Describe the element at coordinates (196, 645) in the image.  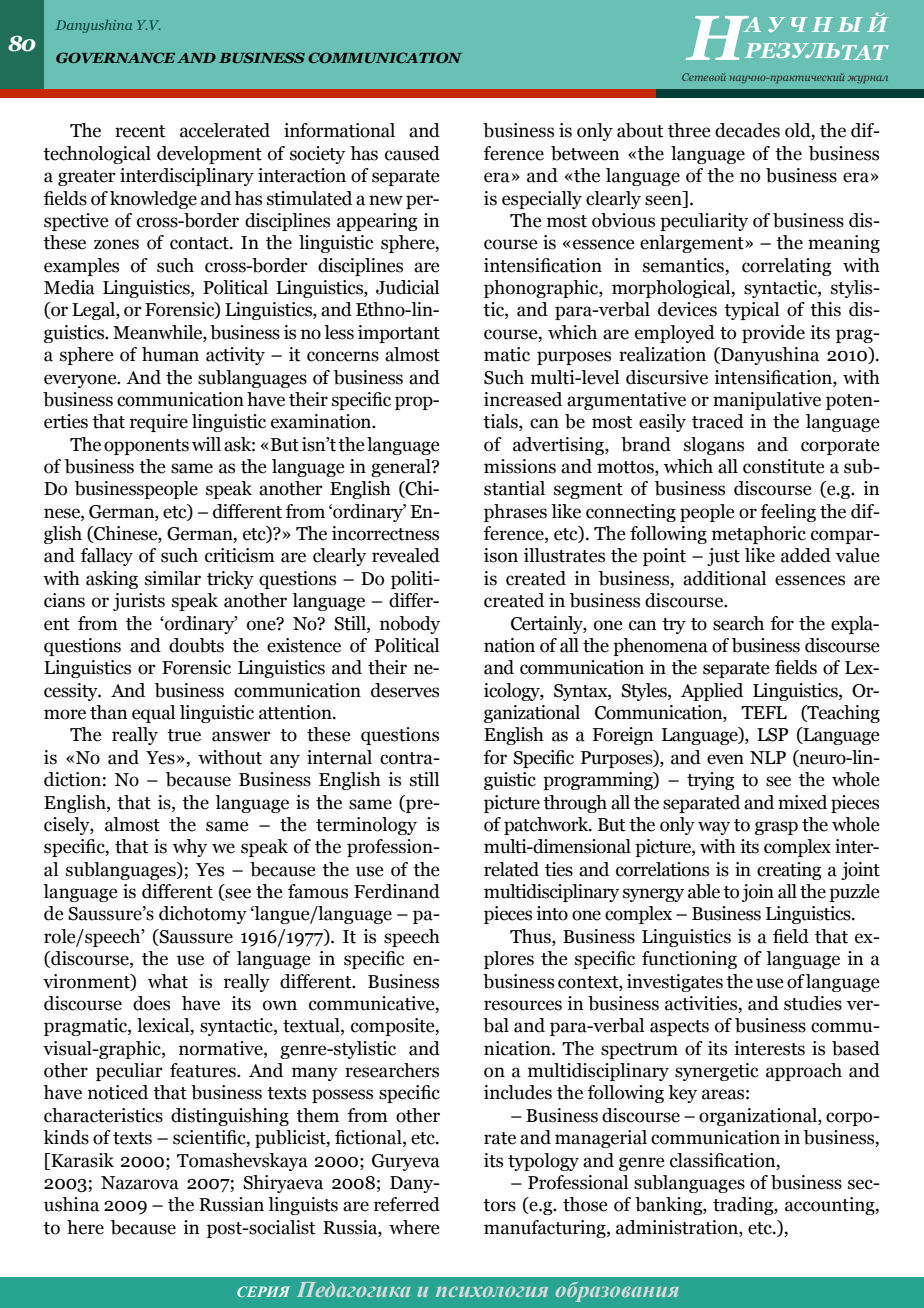
I see `doubts` at that location.
